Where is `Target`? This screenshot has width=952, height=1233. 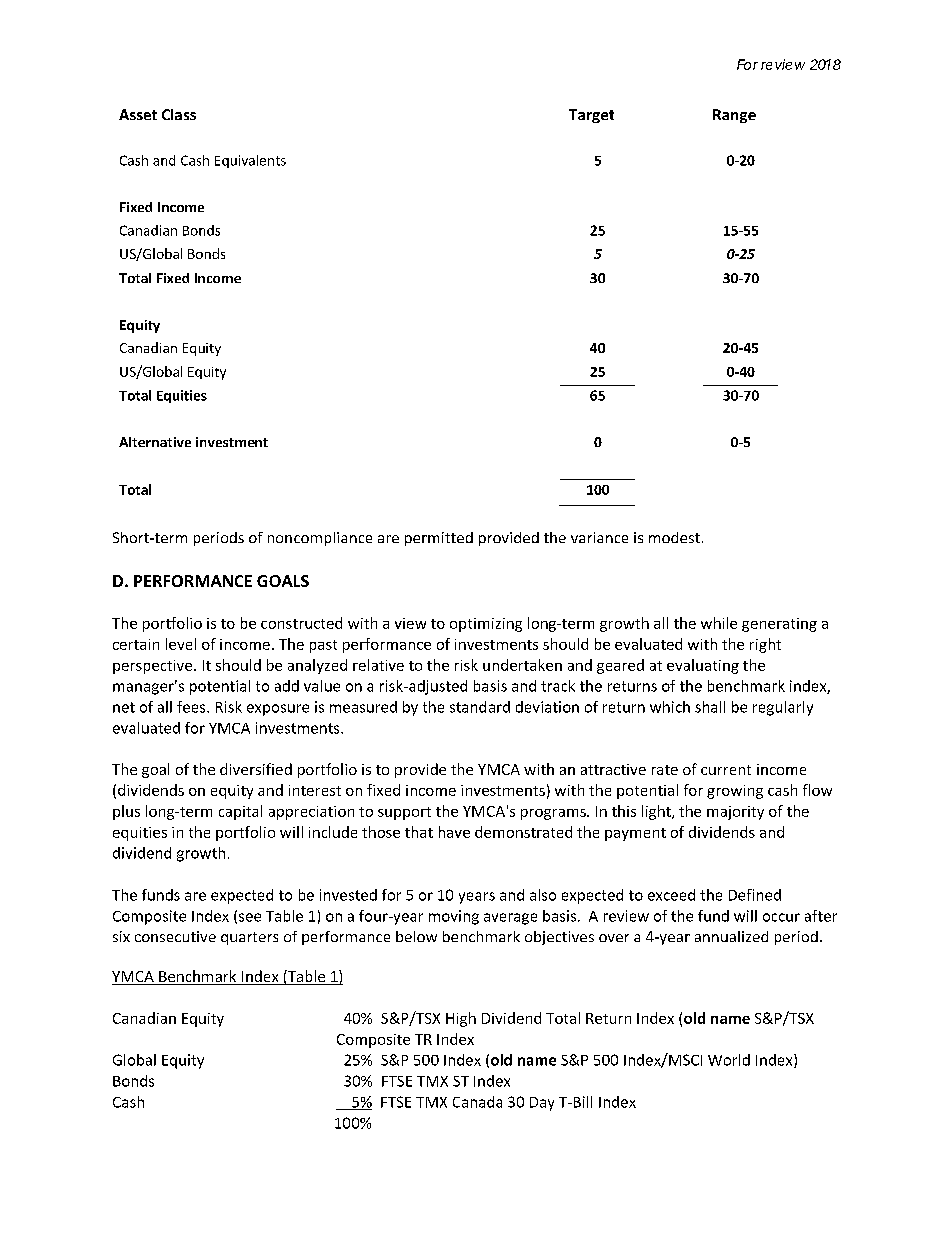
Target is located at coordinates (591, 116).
